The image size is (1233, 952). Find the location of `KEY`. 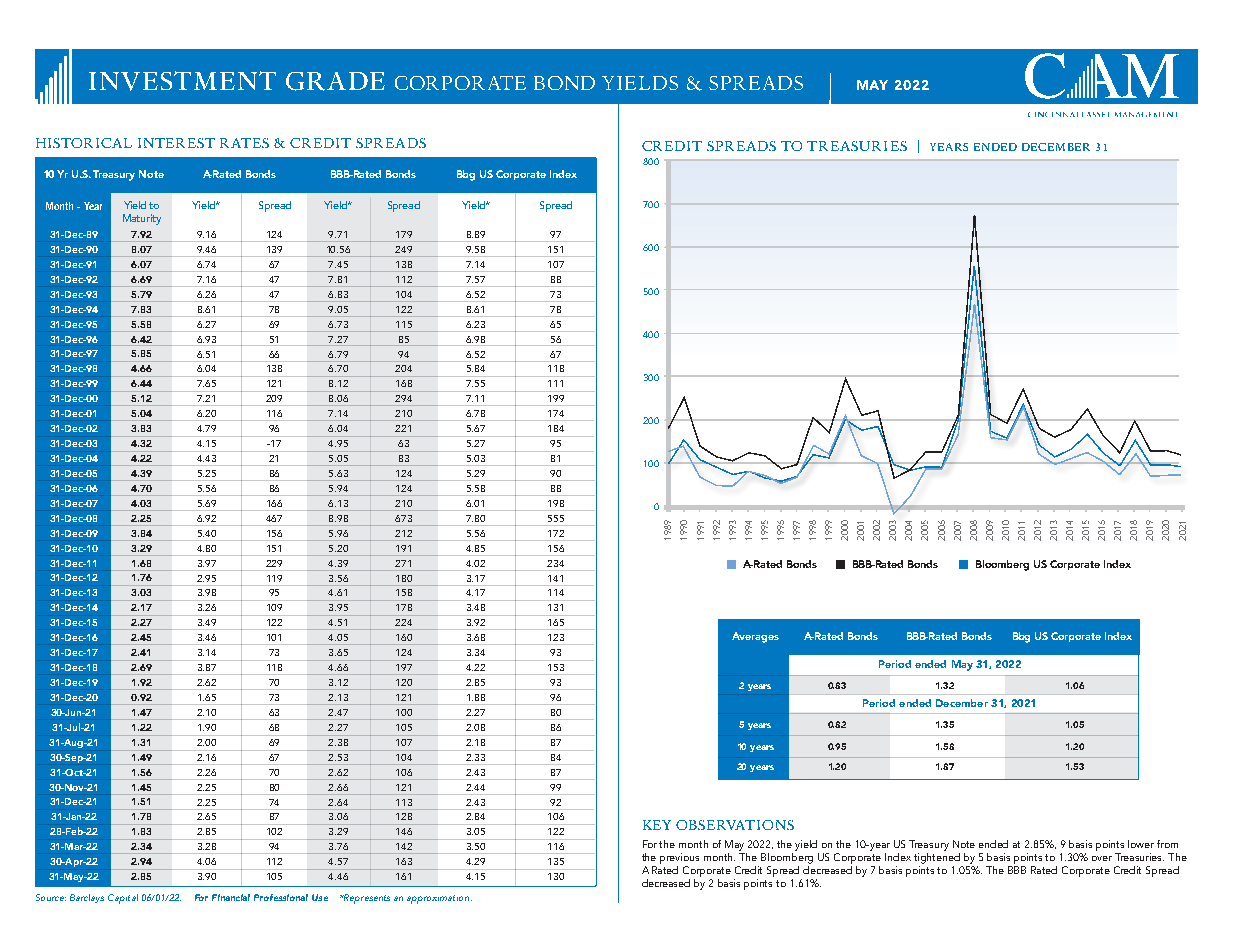

KEY is located at coordinates (657, 825).
